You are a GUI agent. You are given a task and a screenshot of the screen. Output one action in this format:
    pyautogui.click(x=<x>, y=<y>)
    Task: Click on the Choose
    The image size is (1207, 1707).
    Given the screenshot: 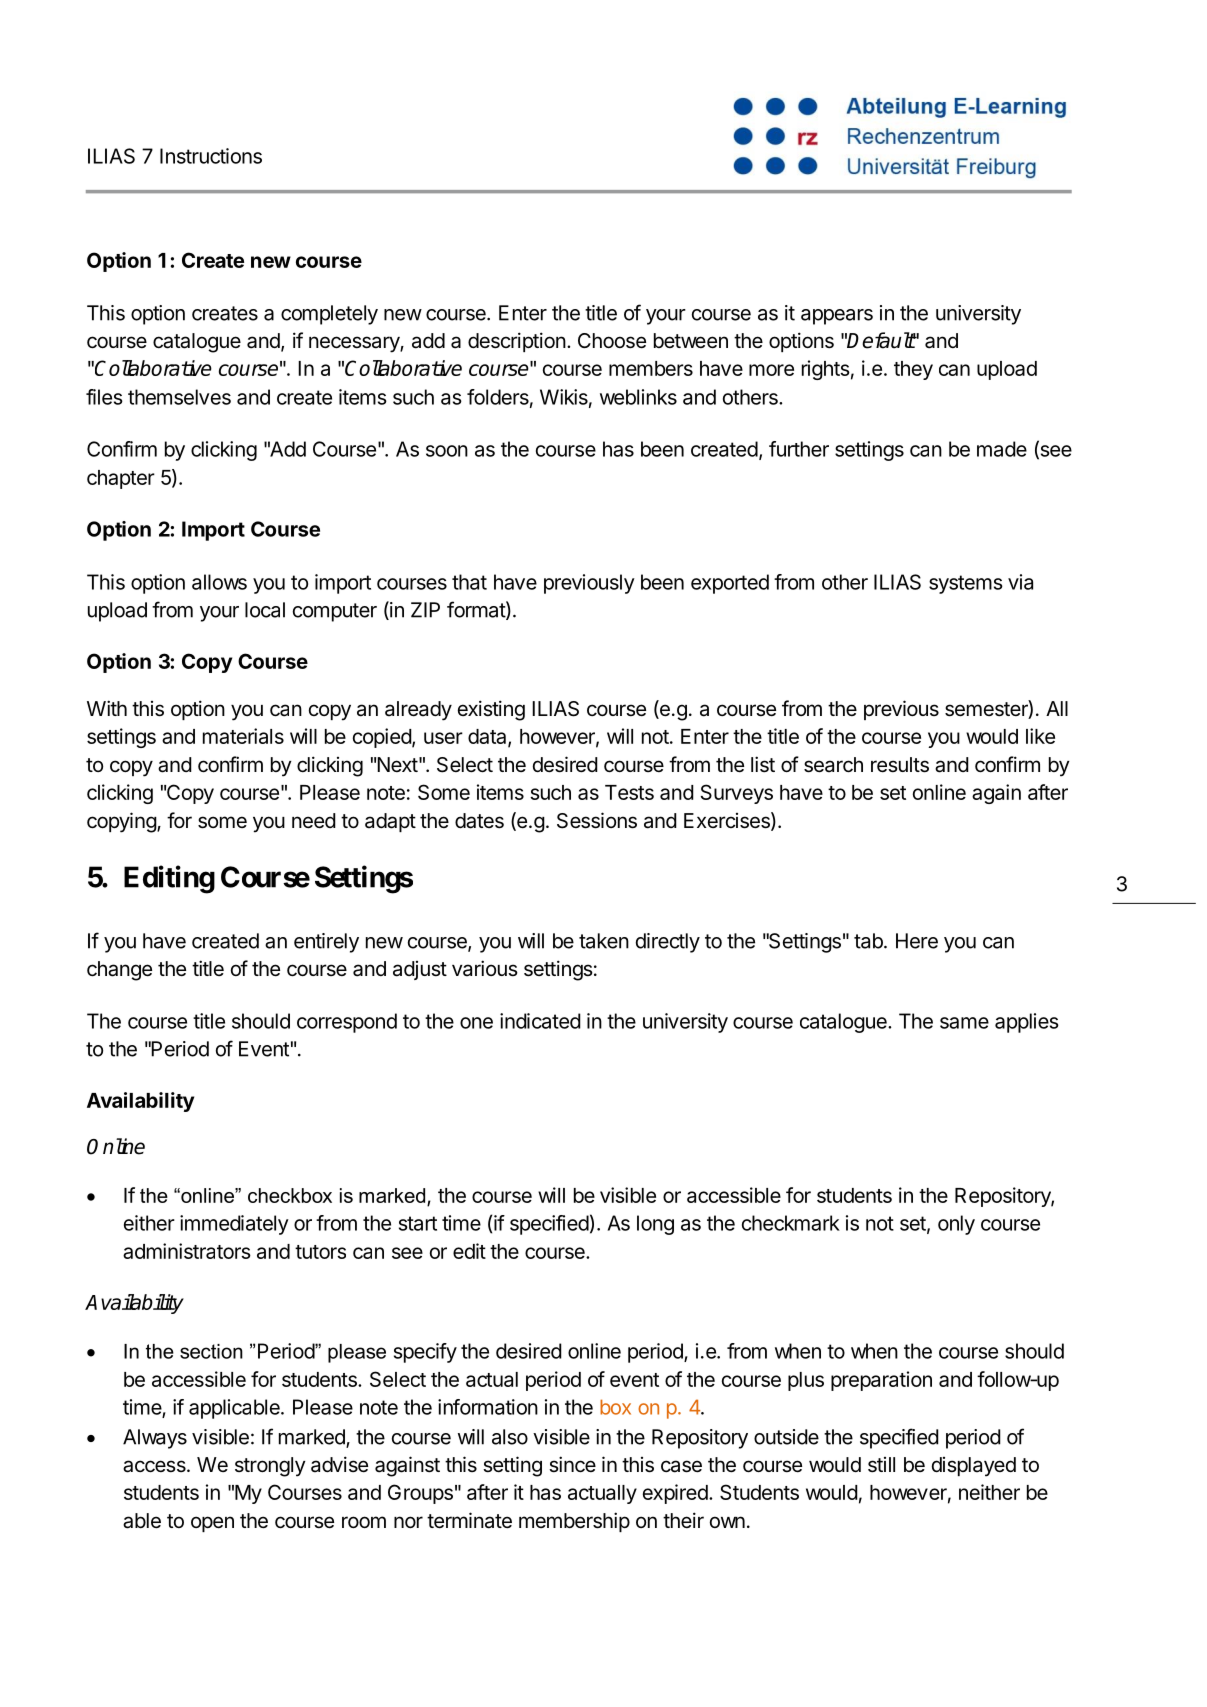 What is the action you would take?
    pyautogui.click(x=612, y=341)
